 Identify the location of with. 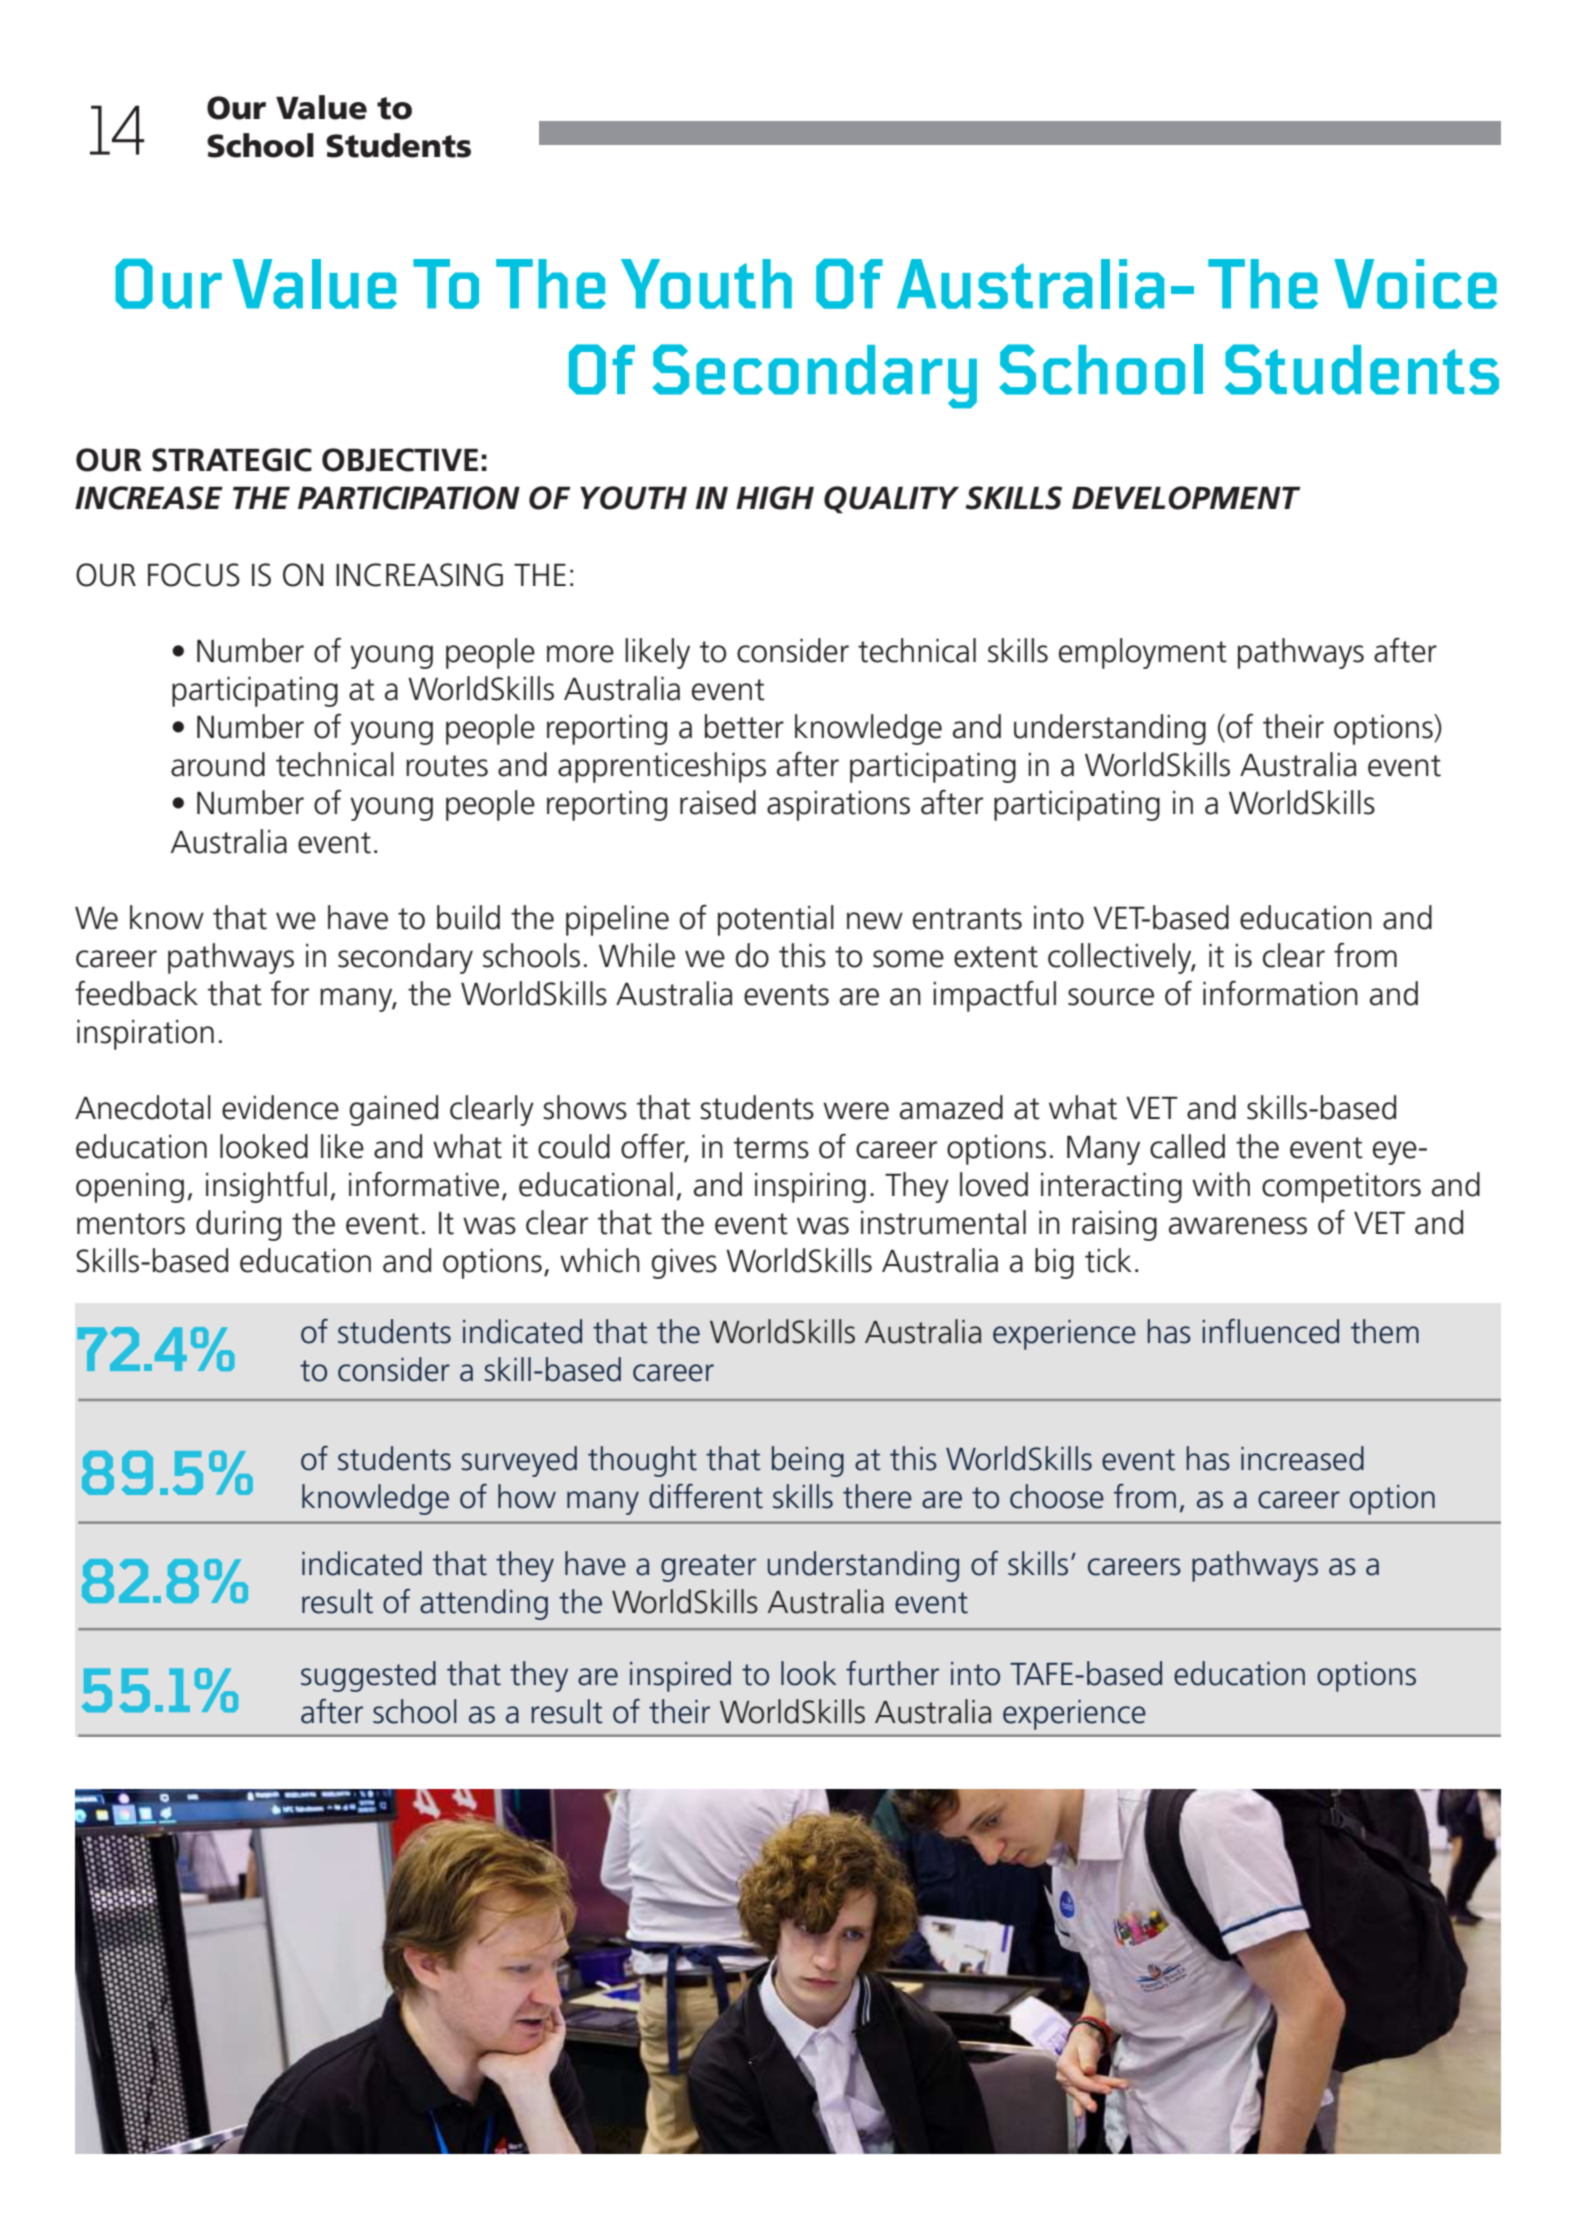
(1221, 1184).
